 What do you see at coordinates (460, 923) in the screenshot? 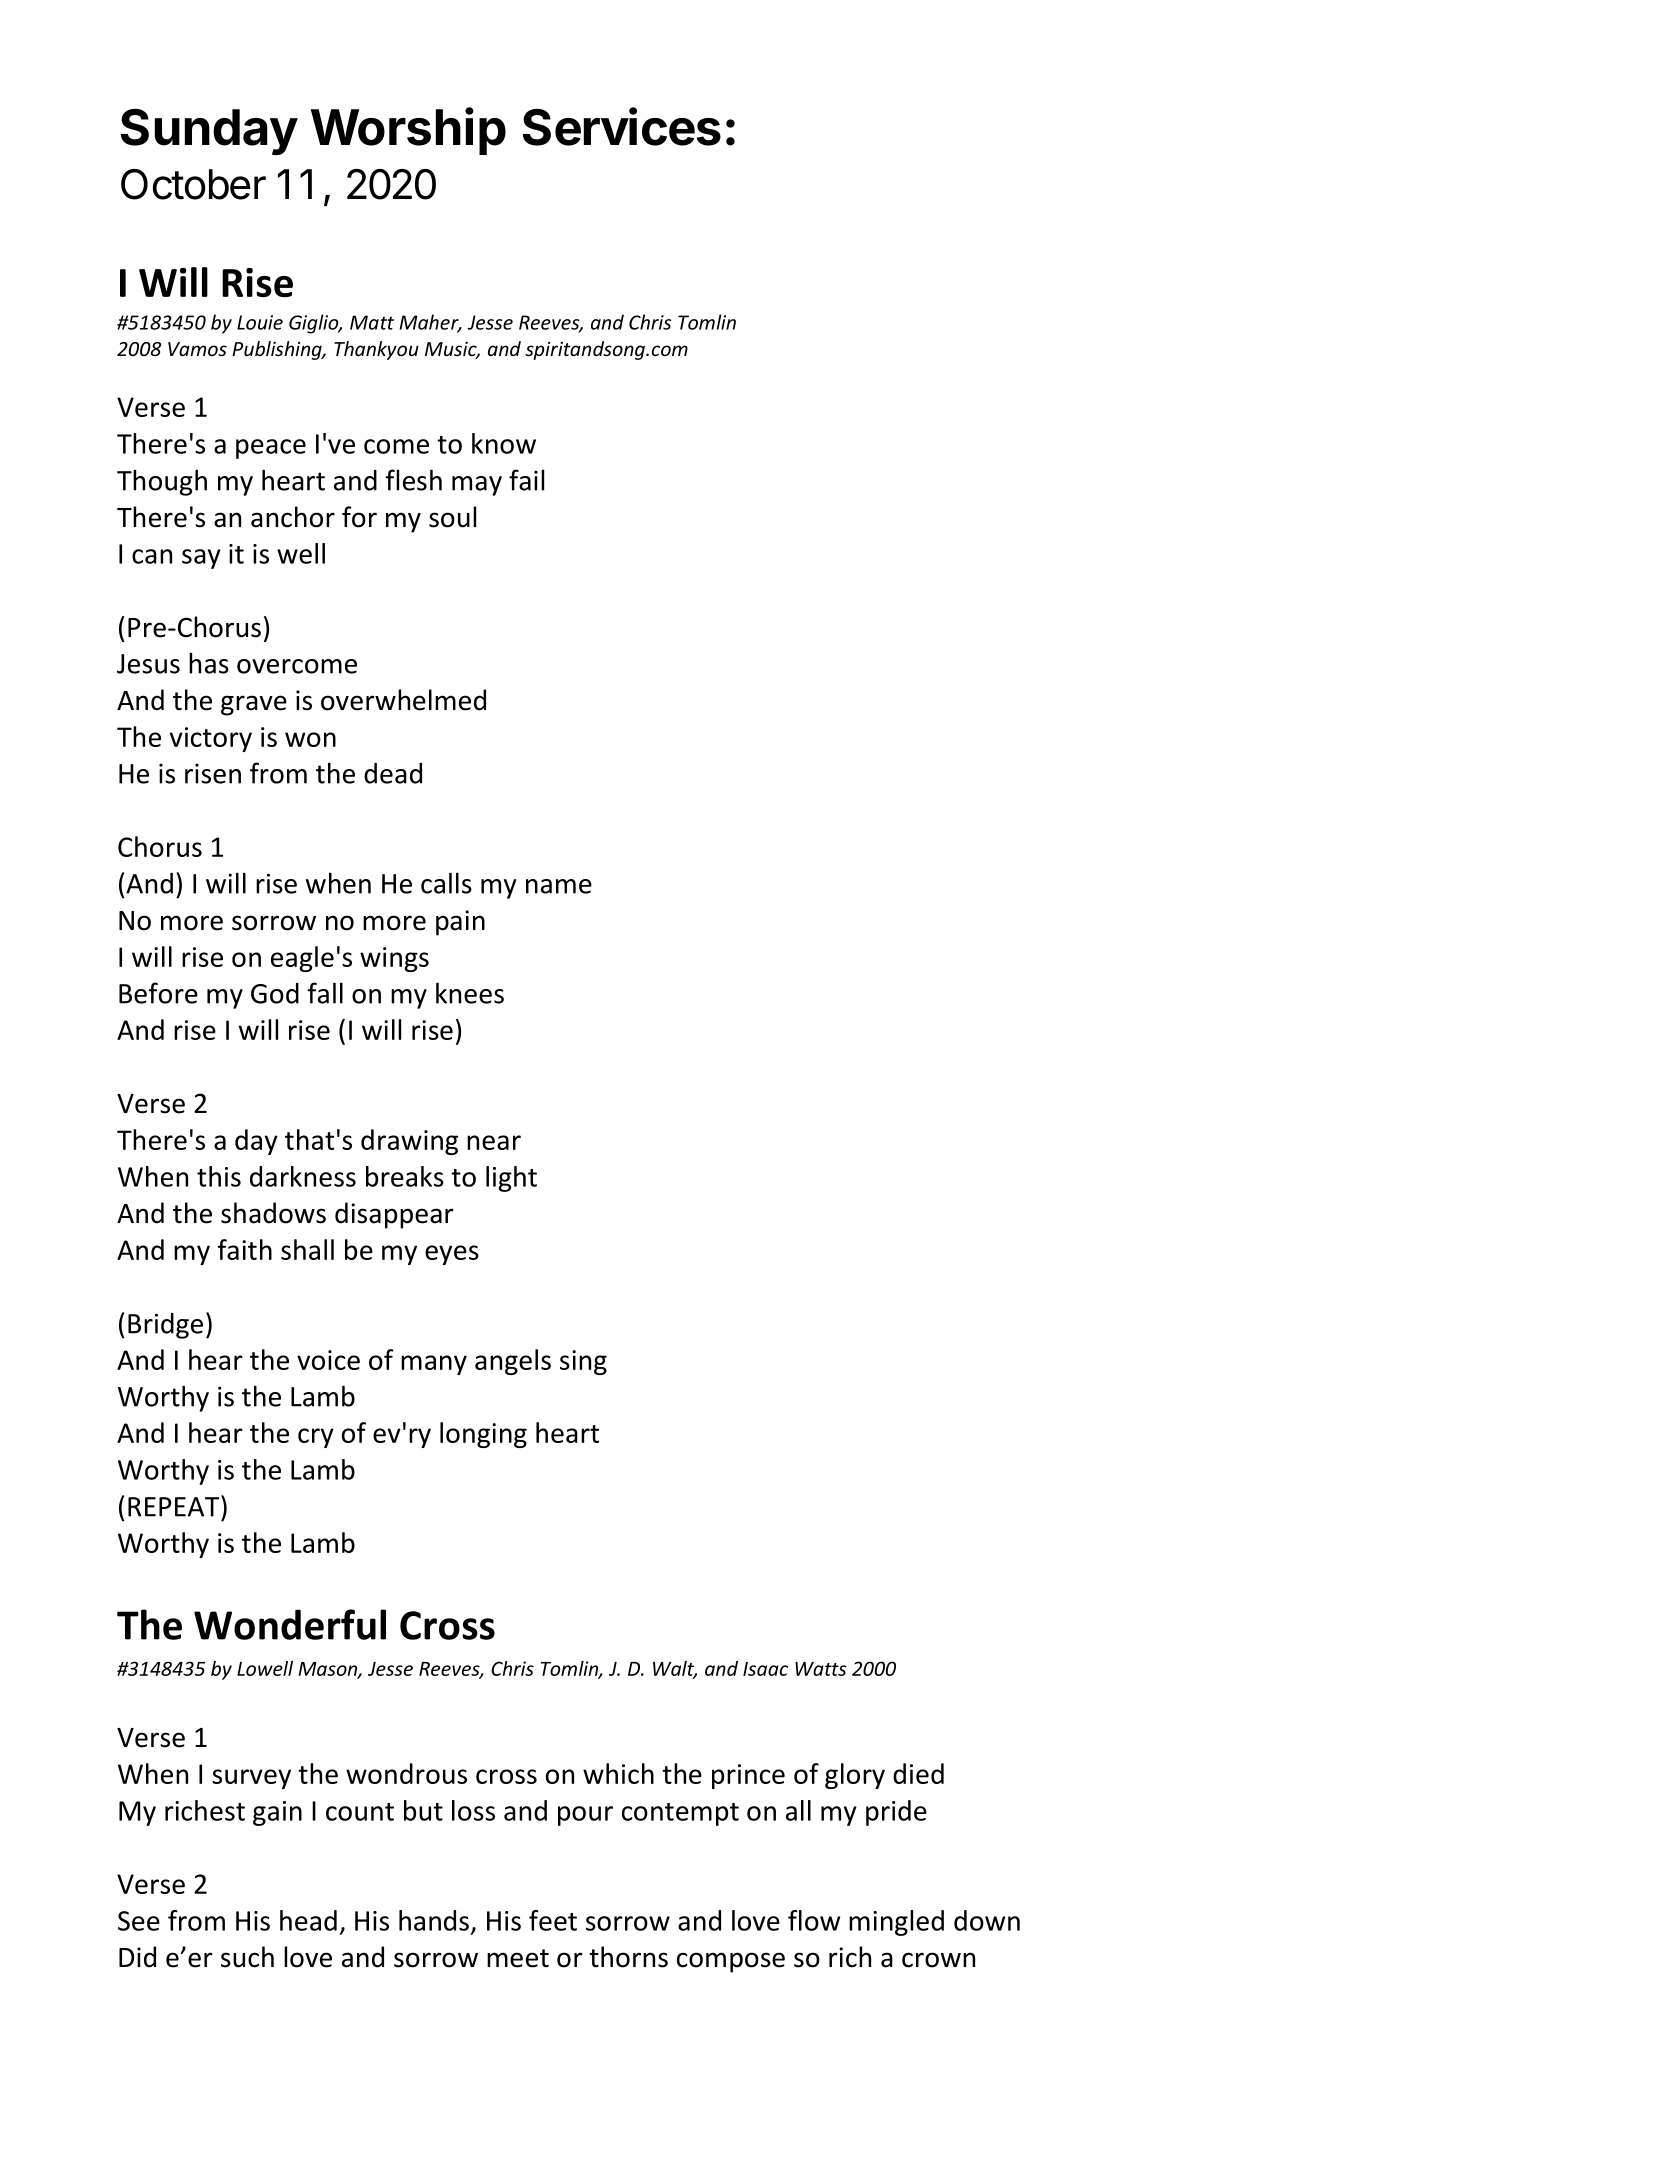
I see `pain` at bounding box center [460, 923].
